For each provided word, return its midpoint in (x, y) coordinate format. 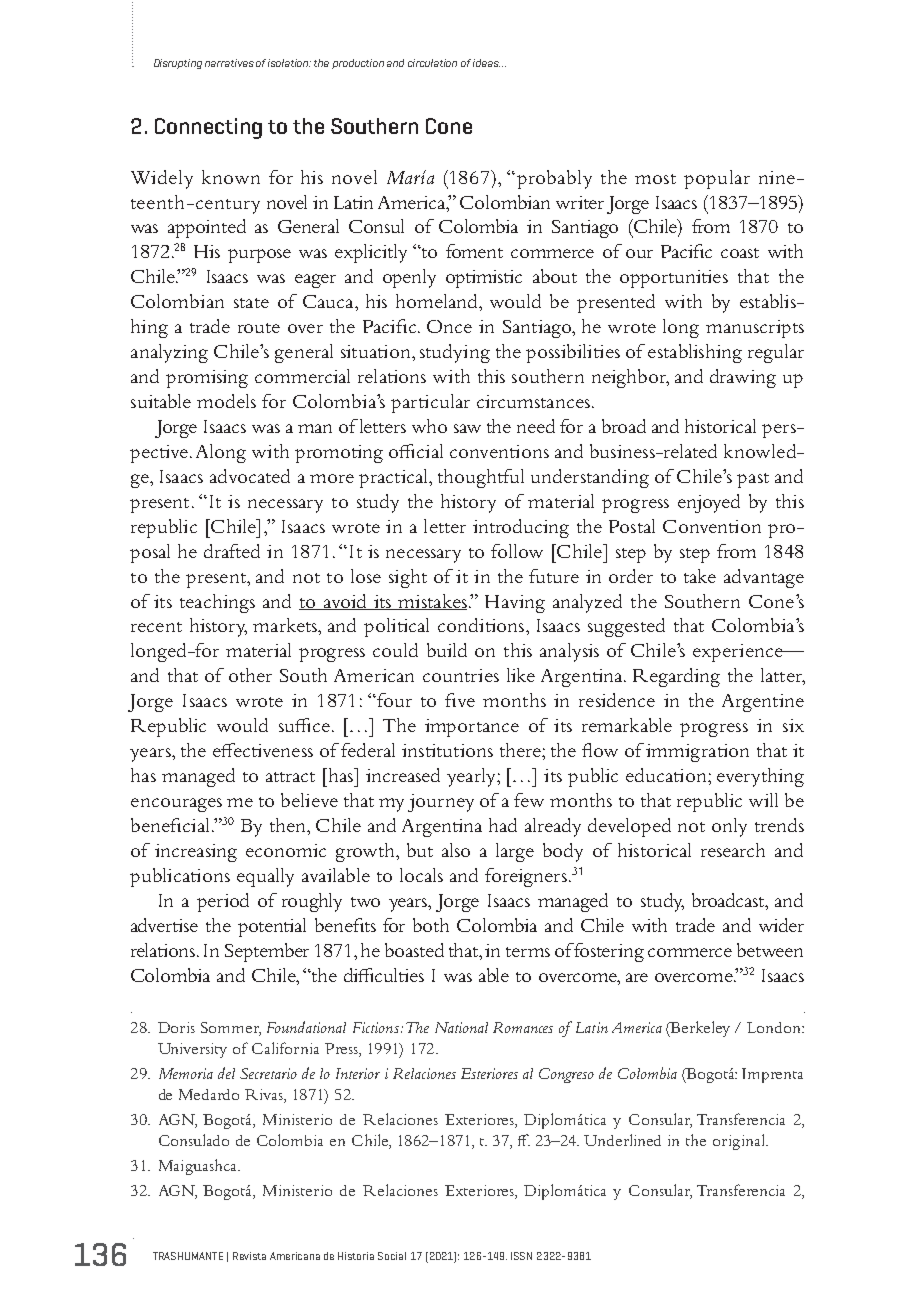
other (250, 675)
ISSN (521, 1256)
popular (717, 179)
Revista (249, 1256)
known (231, 177)
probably (554, 179)
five (460, 700)
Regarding (676, 677)
